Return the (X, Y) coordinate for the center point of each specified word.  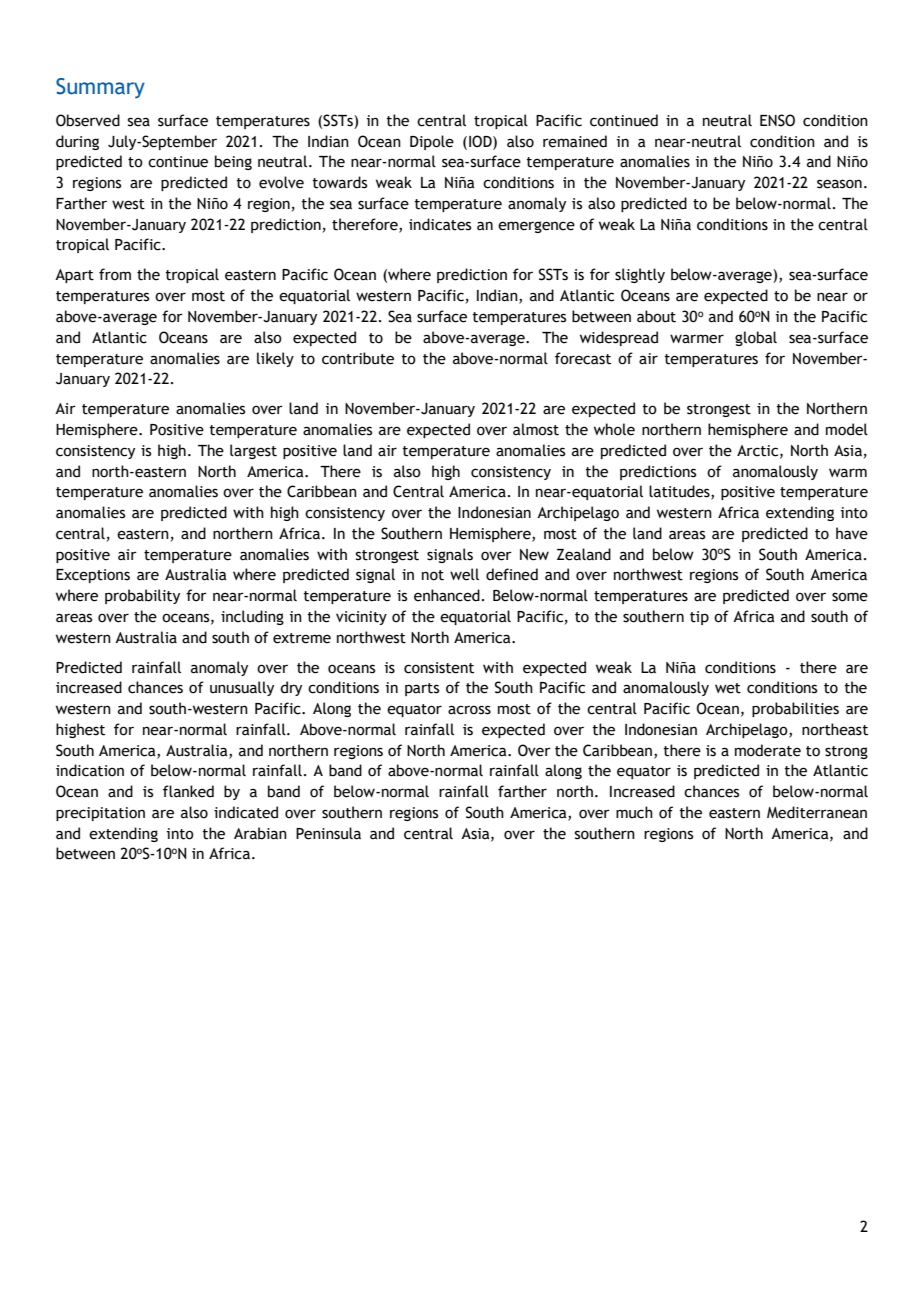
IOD (481, 141)
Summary (100, 88)
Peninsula (328, 833)
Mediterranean (817, 812)
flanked (188, 791)
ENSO (777, 120)
